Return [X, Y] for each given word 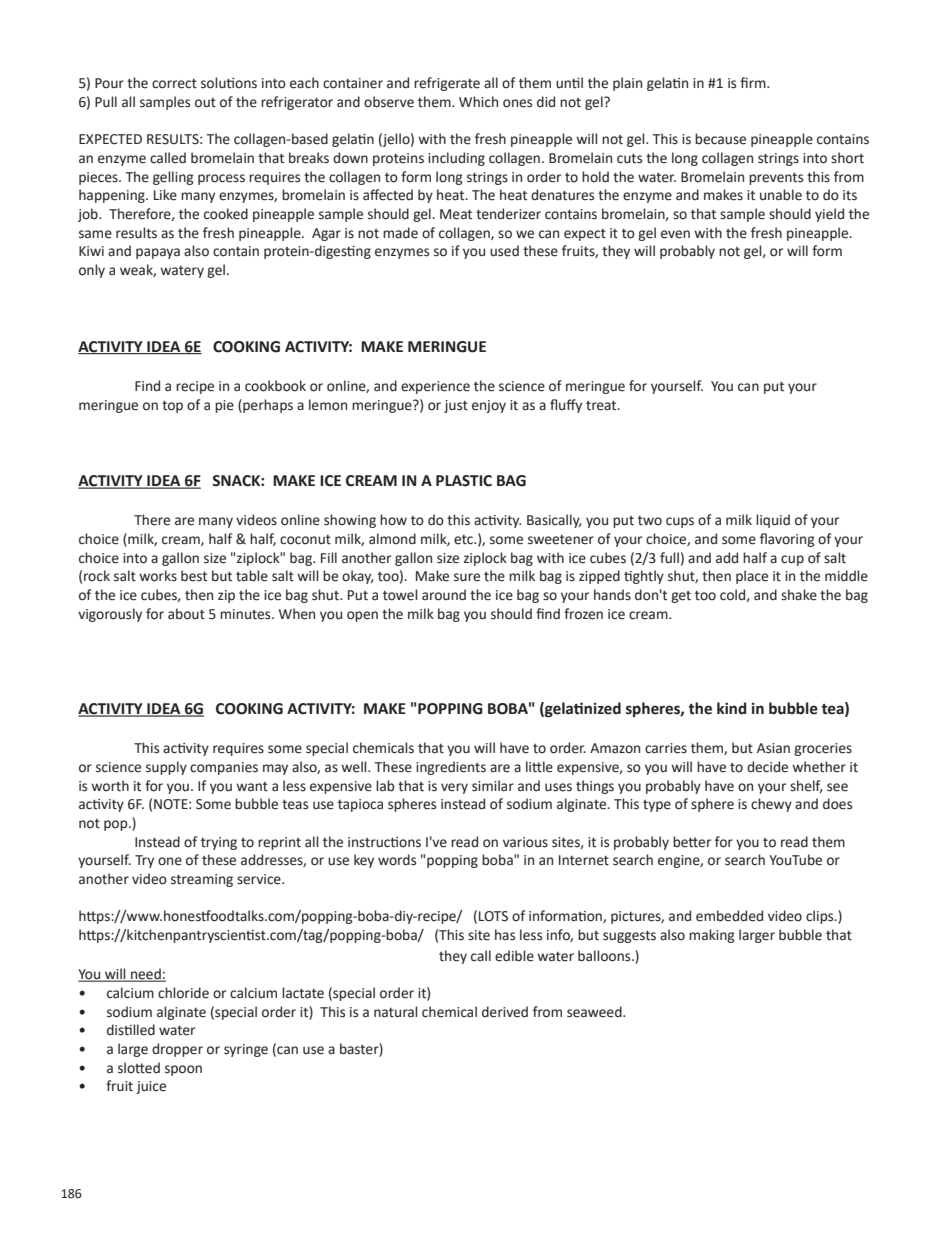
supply [166, 768]
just [456, 406]
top [172, 407]
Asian [773, 748]
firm [754, 82]
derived [505, 1012]
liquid [773, 521]
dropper [177, 1050]
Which [478, 101]
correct [174, 84]
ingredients [451, 768]
